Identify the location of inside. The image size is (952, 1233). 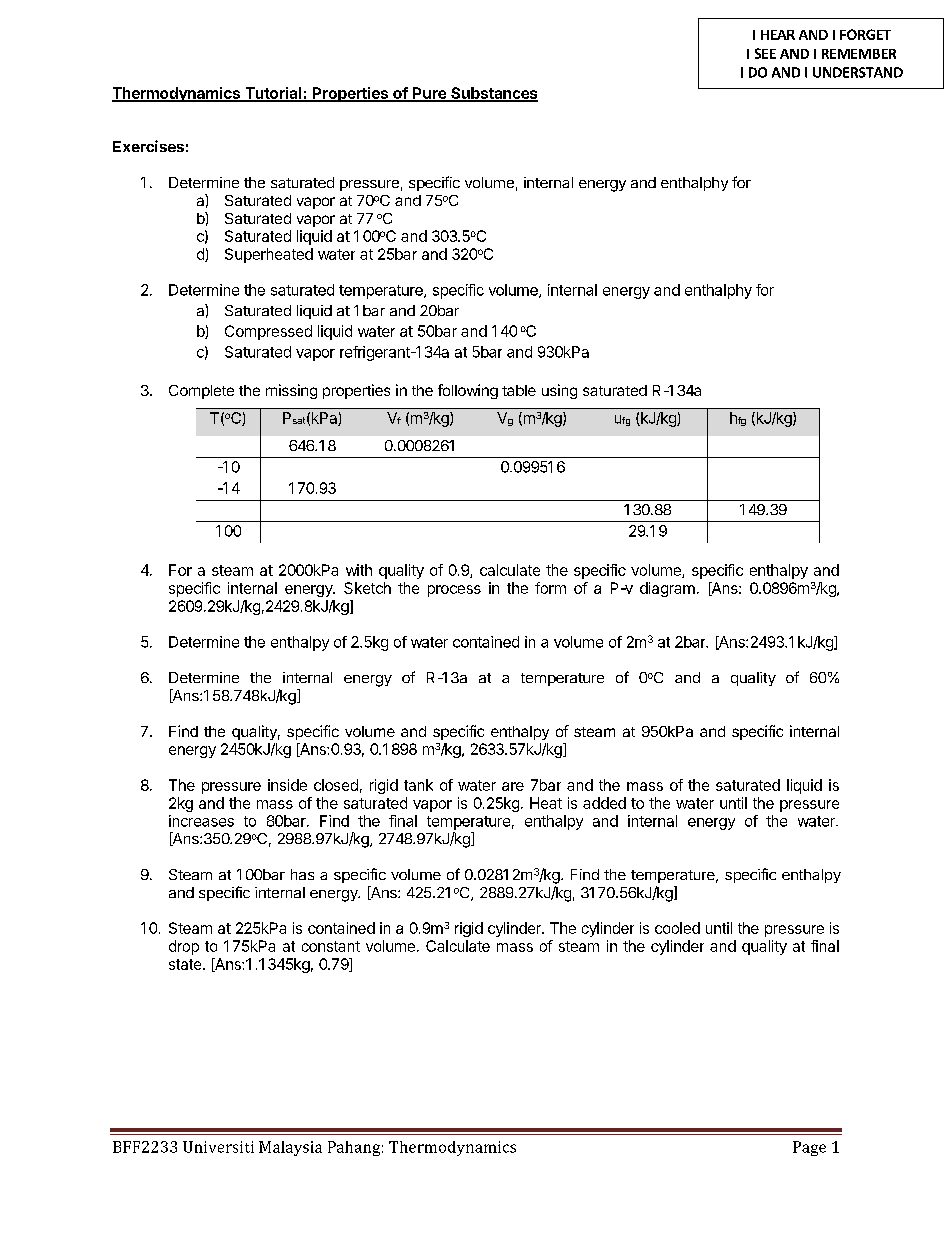
(287, 785).
